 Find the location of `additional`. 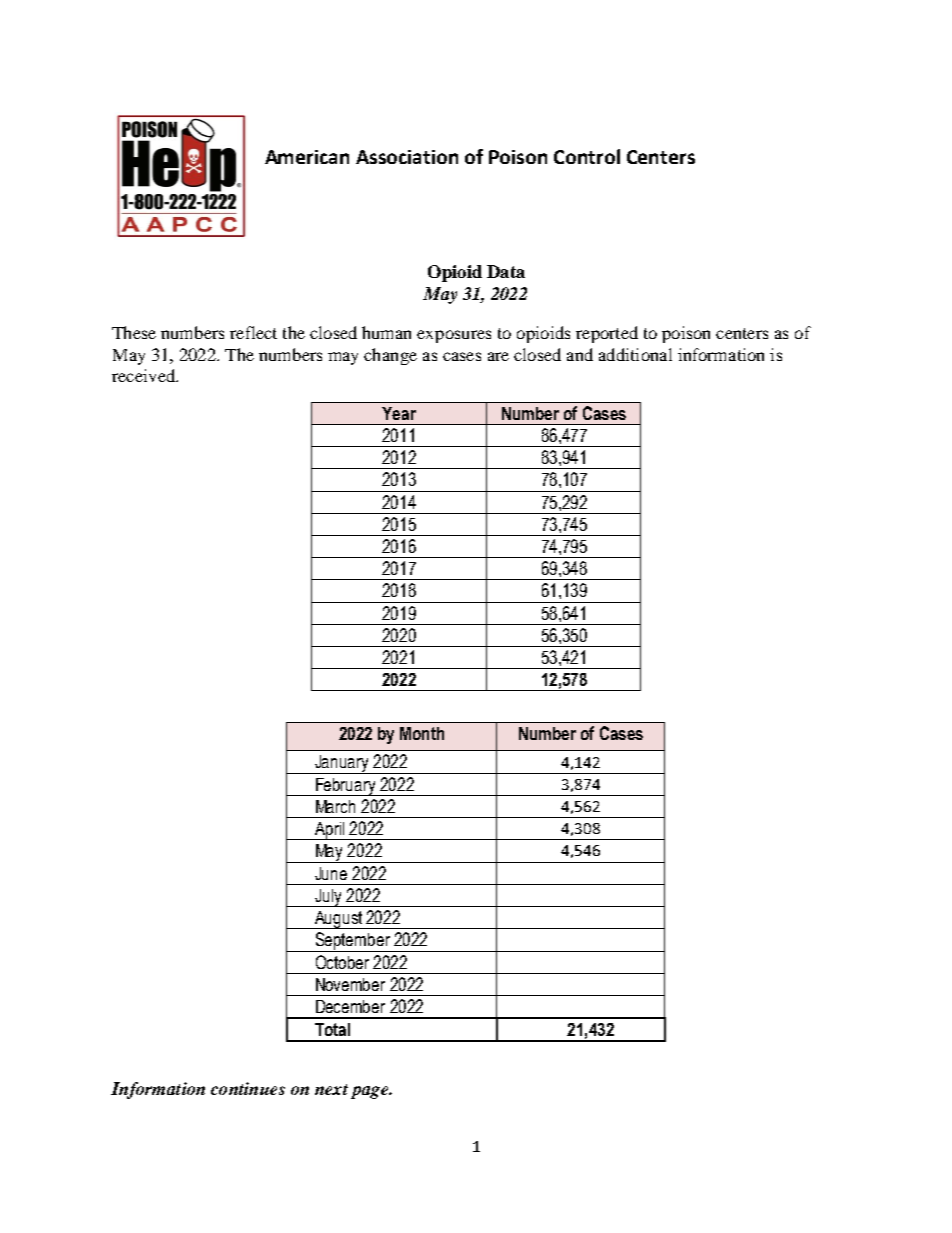

additional is located at coordinates (635, 354).
